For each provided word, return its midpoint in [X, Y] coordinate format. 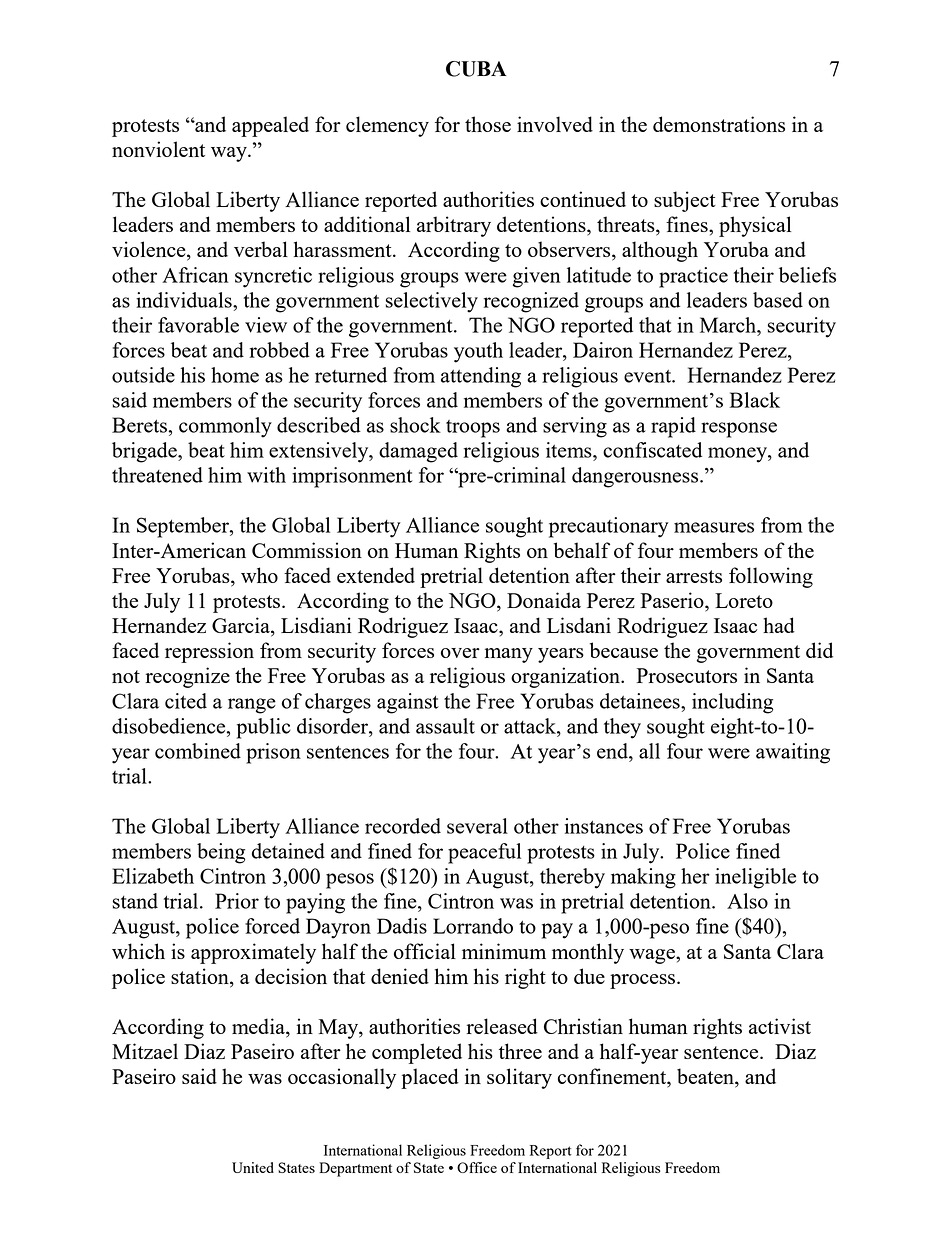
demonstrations [719, 124]
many [509, 655]
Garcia [242, 626]
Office [477, 1167]
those [488, 124]
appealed [270, 126]
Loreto [744, 600]
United [253, 1167]
